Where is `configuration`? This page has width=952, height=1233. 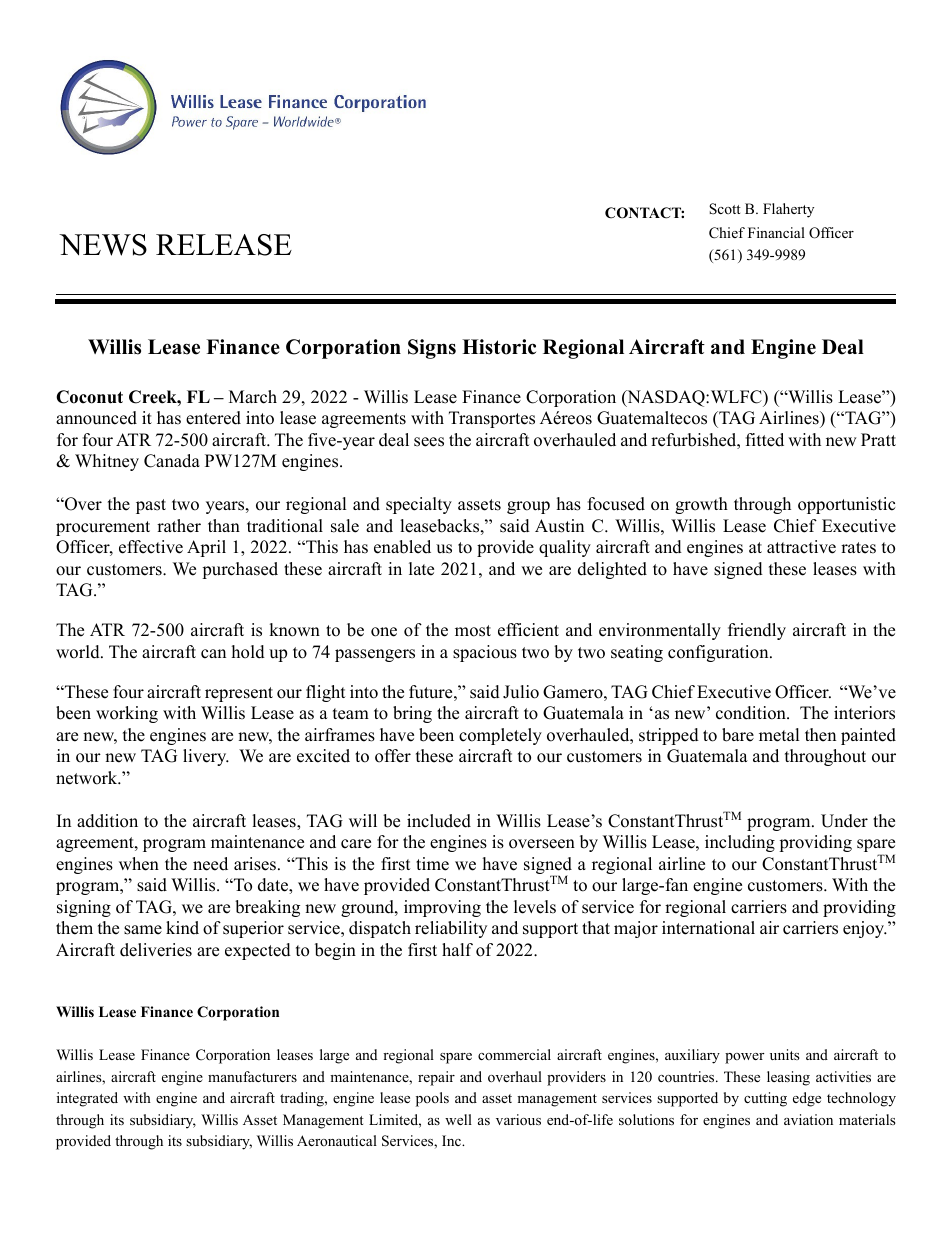 configuration is located at coordinates (719, 653).
